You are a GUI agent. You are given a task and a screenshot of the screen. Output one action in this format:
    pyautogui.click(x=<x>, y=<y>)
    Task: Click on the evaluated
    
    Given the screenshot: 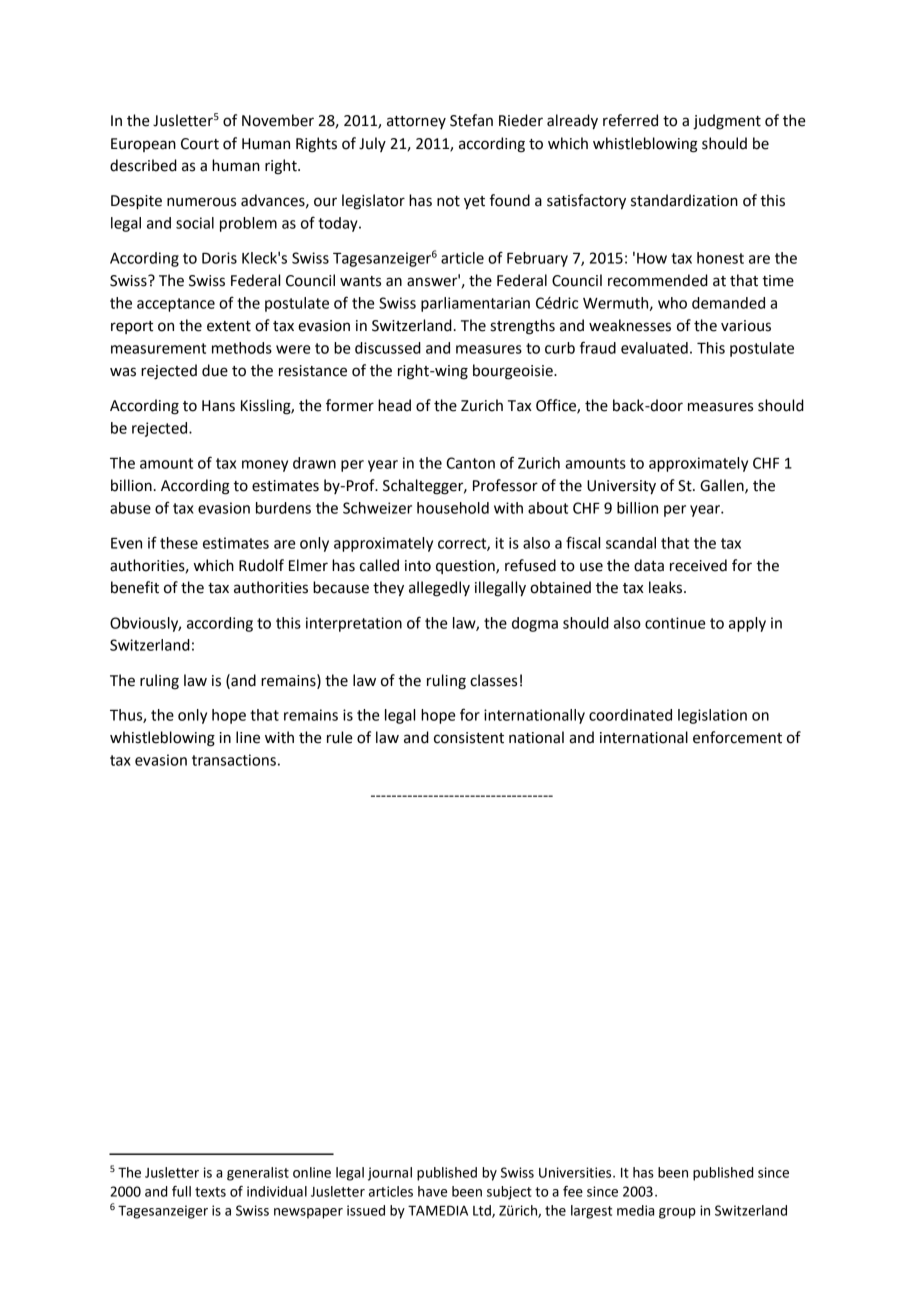 What is the action you would take?
    pyautogui.click(x=654, y=348)
